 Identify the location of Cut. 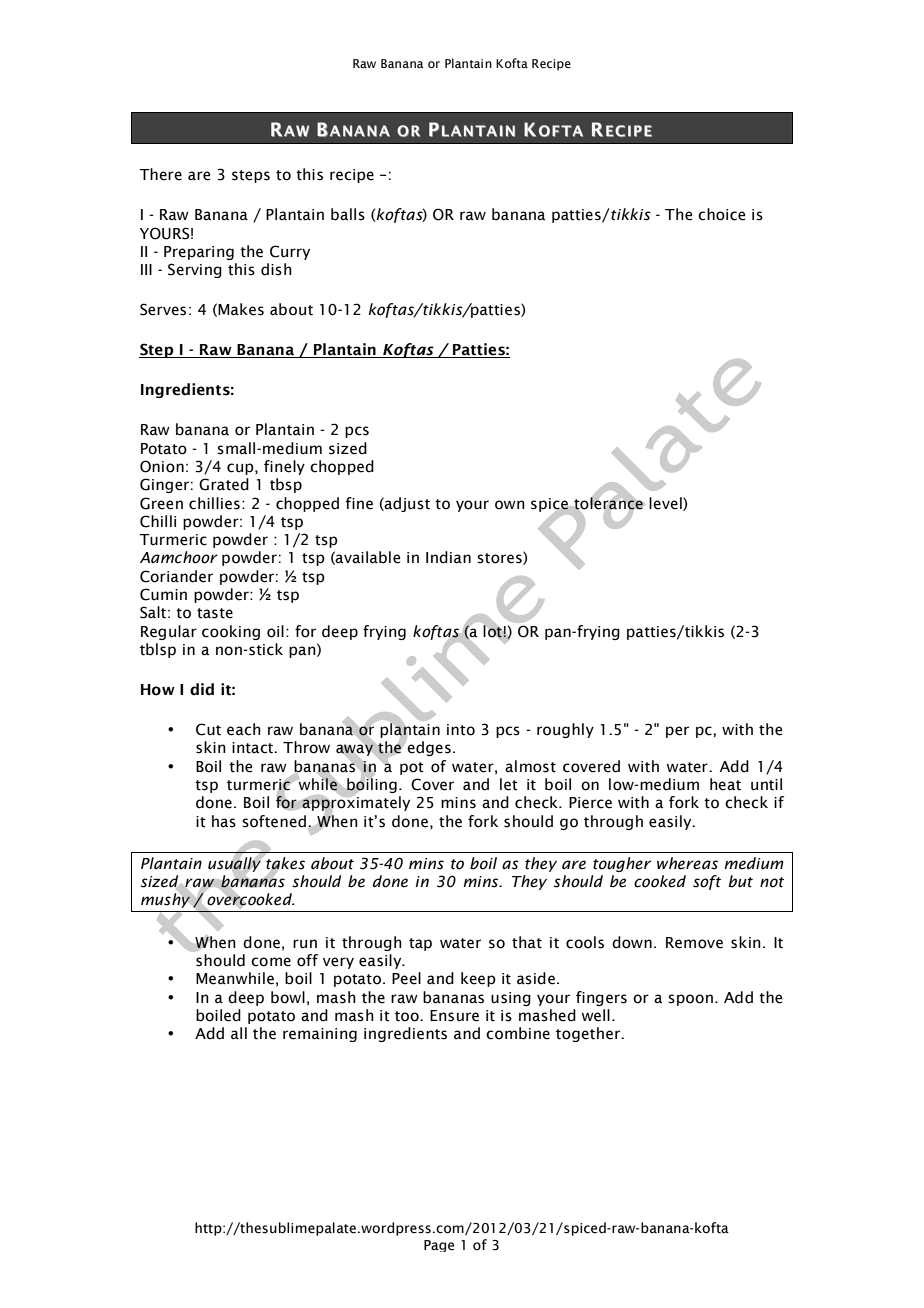
(208, 729).
